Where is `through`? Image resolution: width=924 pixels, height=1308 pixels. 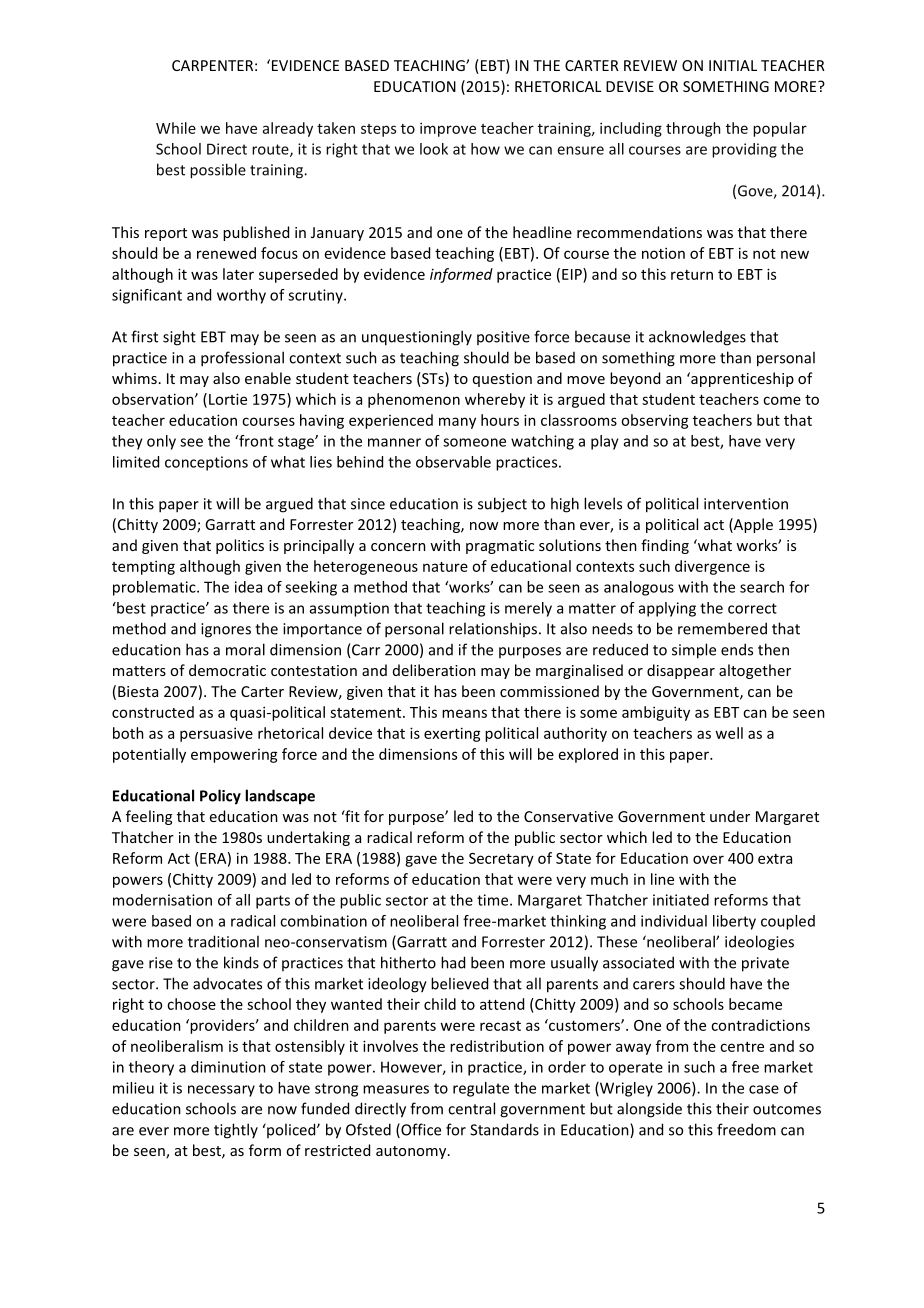
through is located at coordinates (693, 129).
